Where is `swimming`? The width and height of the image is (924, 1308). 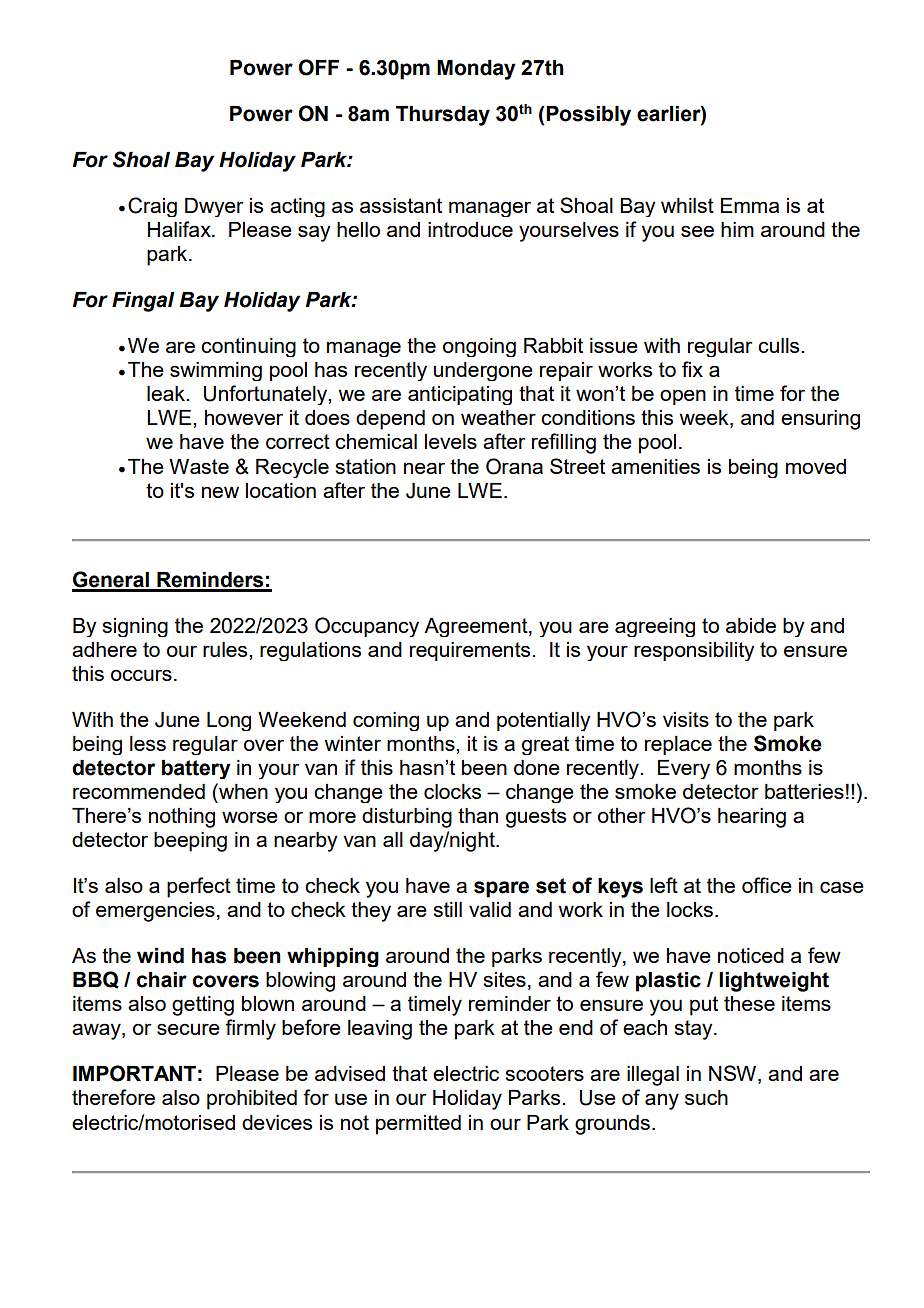
swimming is located at coordinates (216, 371).
